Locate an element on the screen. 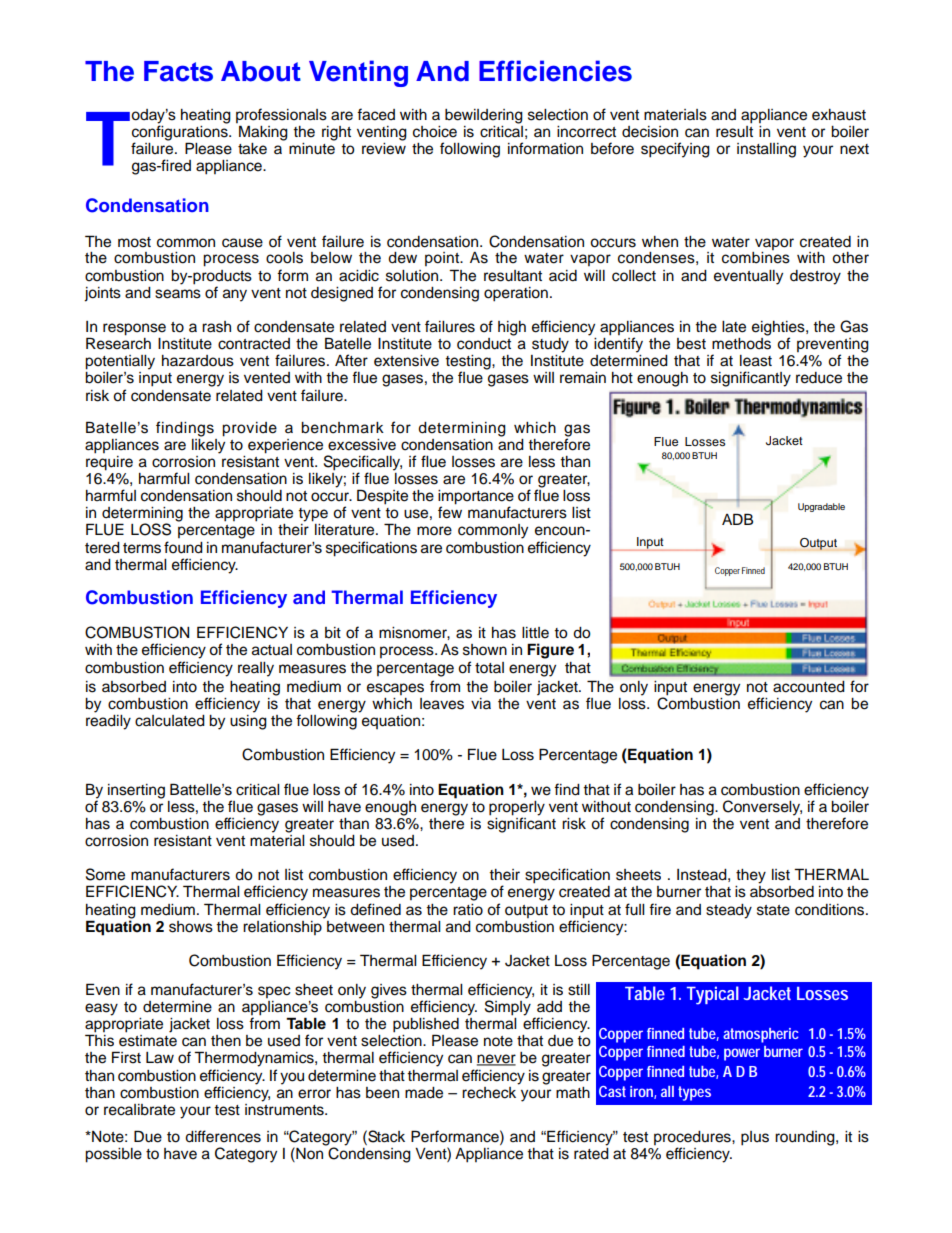  accounted is located at coordinates (808, 686).
